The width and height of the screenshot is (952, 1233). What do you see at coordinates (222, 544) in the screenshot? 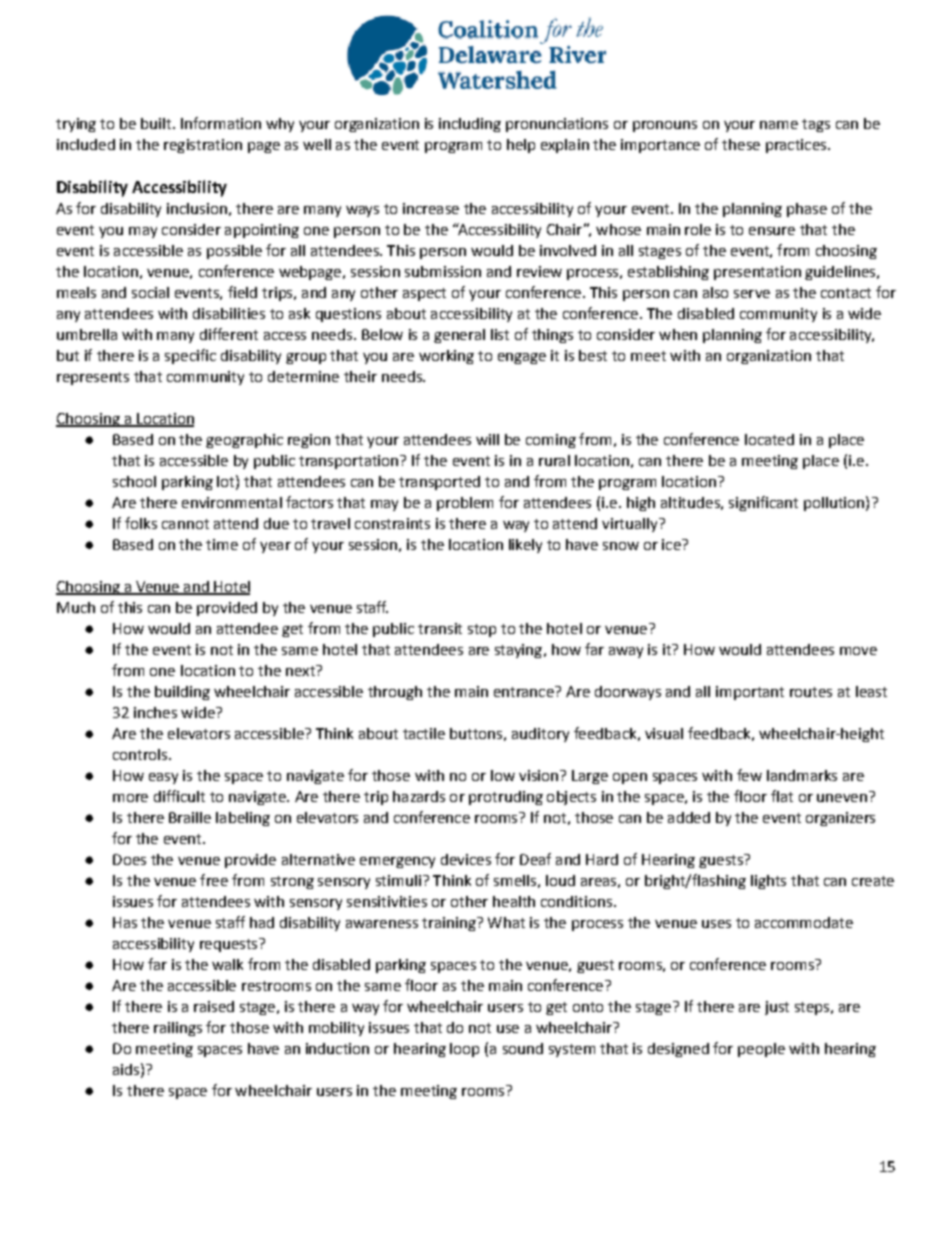
I see `time` at bounding box center [222, 544].
